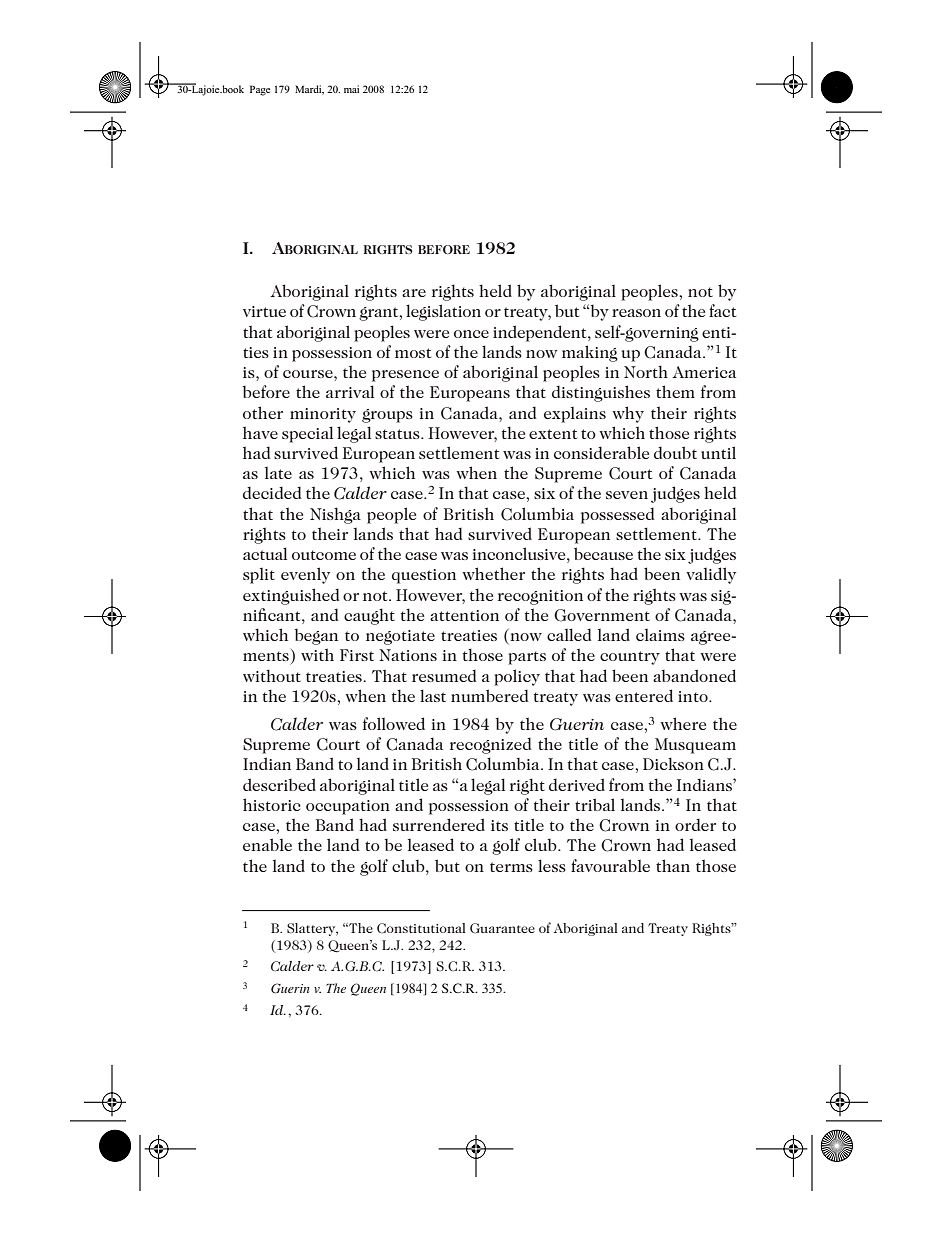  Describe the element at coordinates (636, 313) in the image. I see `reason` at that location.
